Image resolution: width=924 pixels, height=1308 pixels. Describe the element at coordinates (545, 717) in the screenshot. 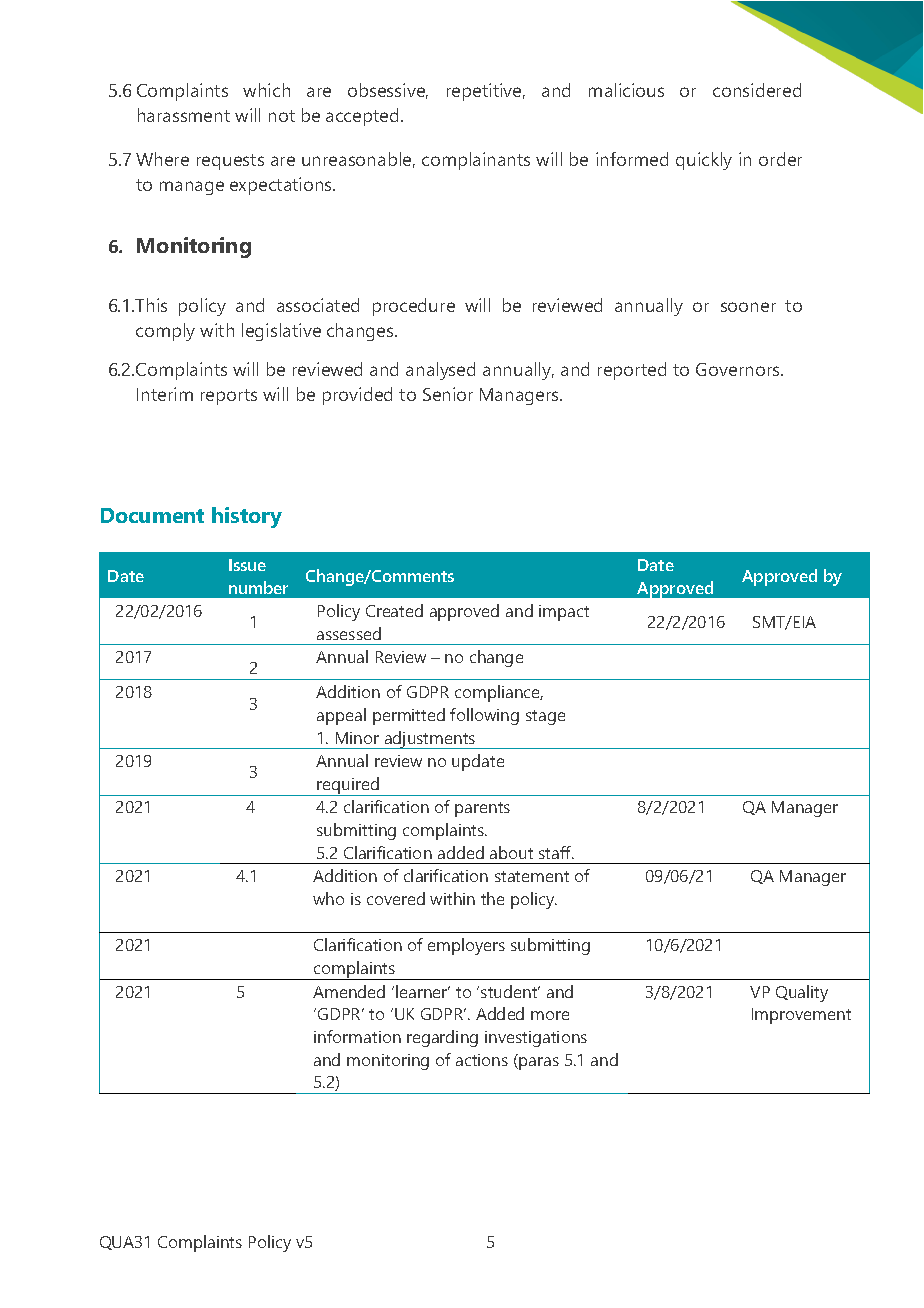

I see `stage` at that location.
